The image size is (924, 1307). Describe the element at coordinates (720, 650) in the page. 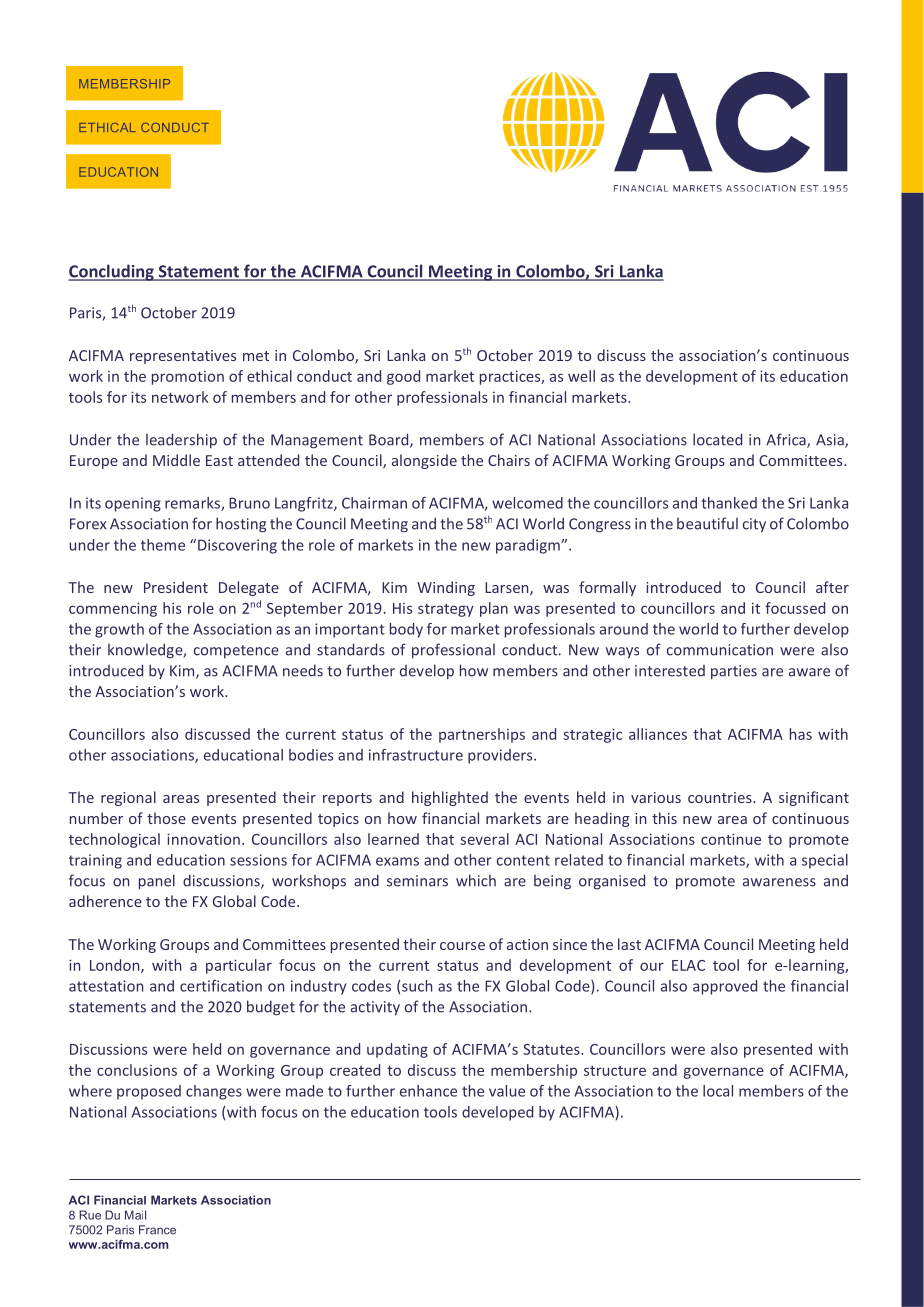

I see `communication` at that location.
